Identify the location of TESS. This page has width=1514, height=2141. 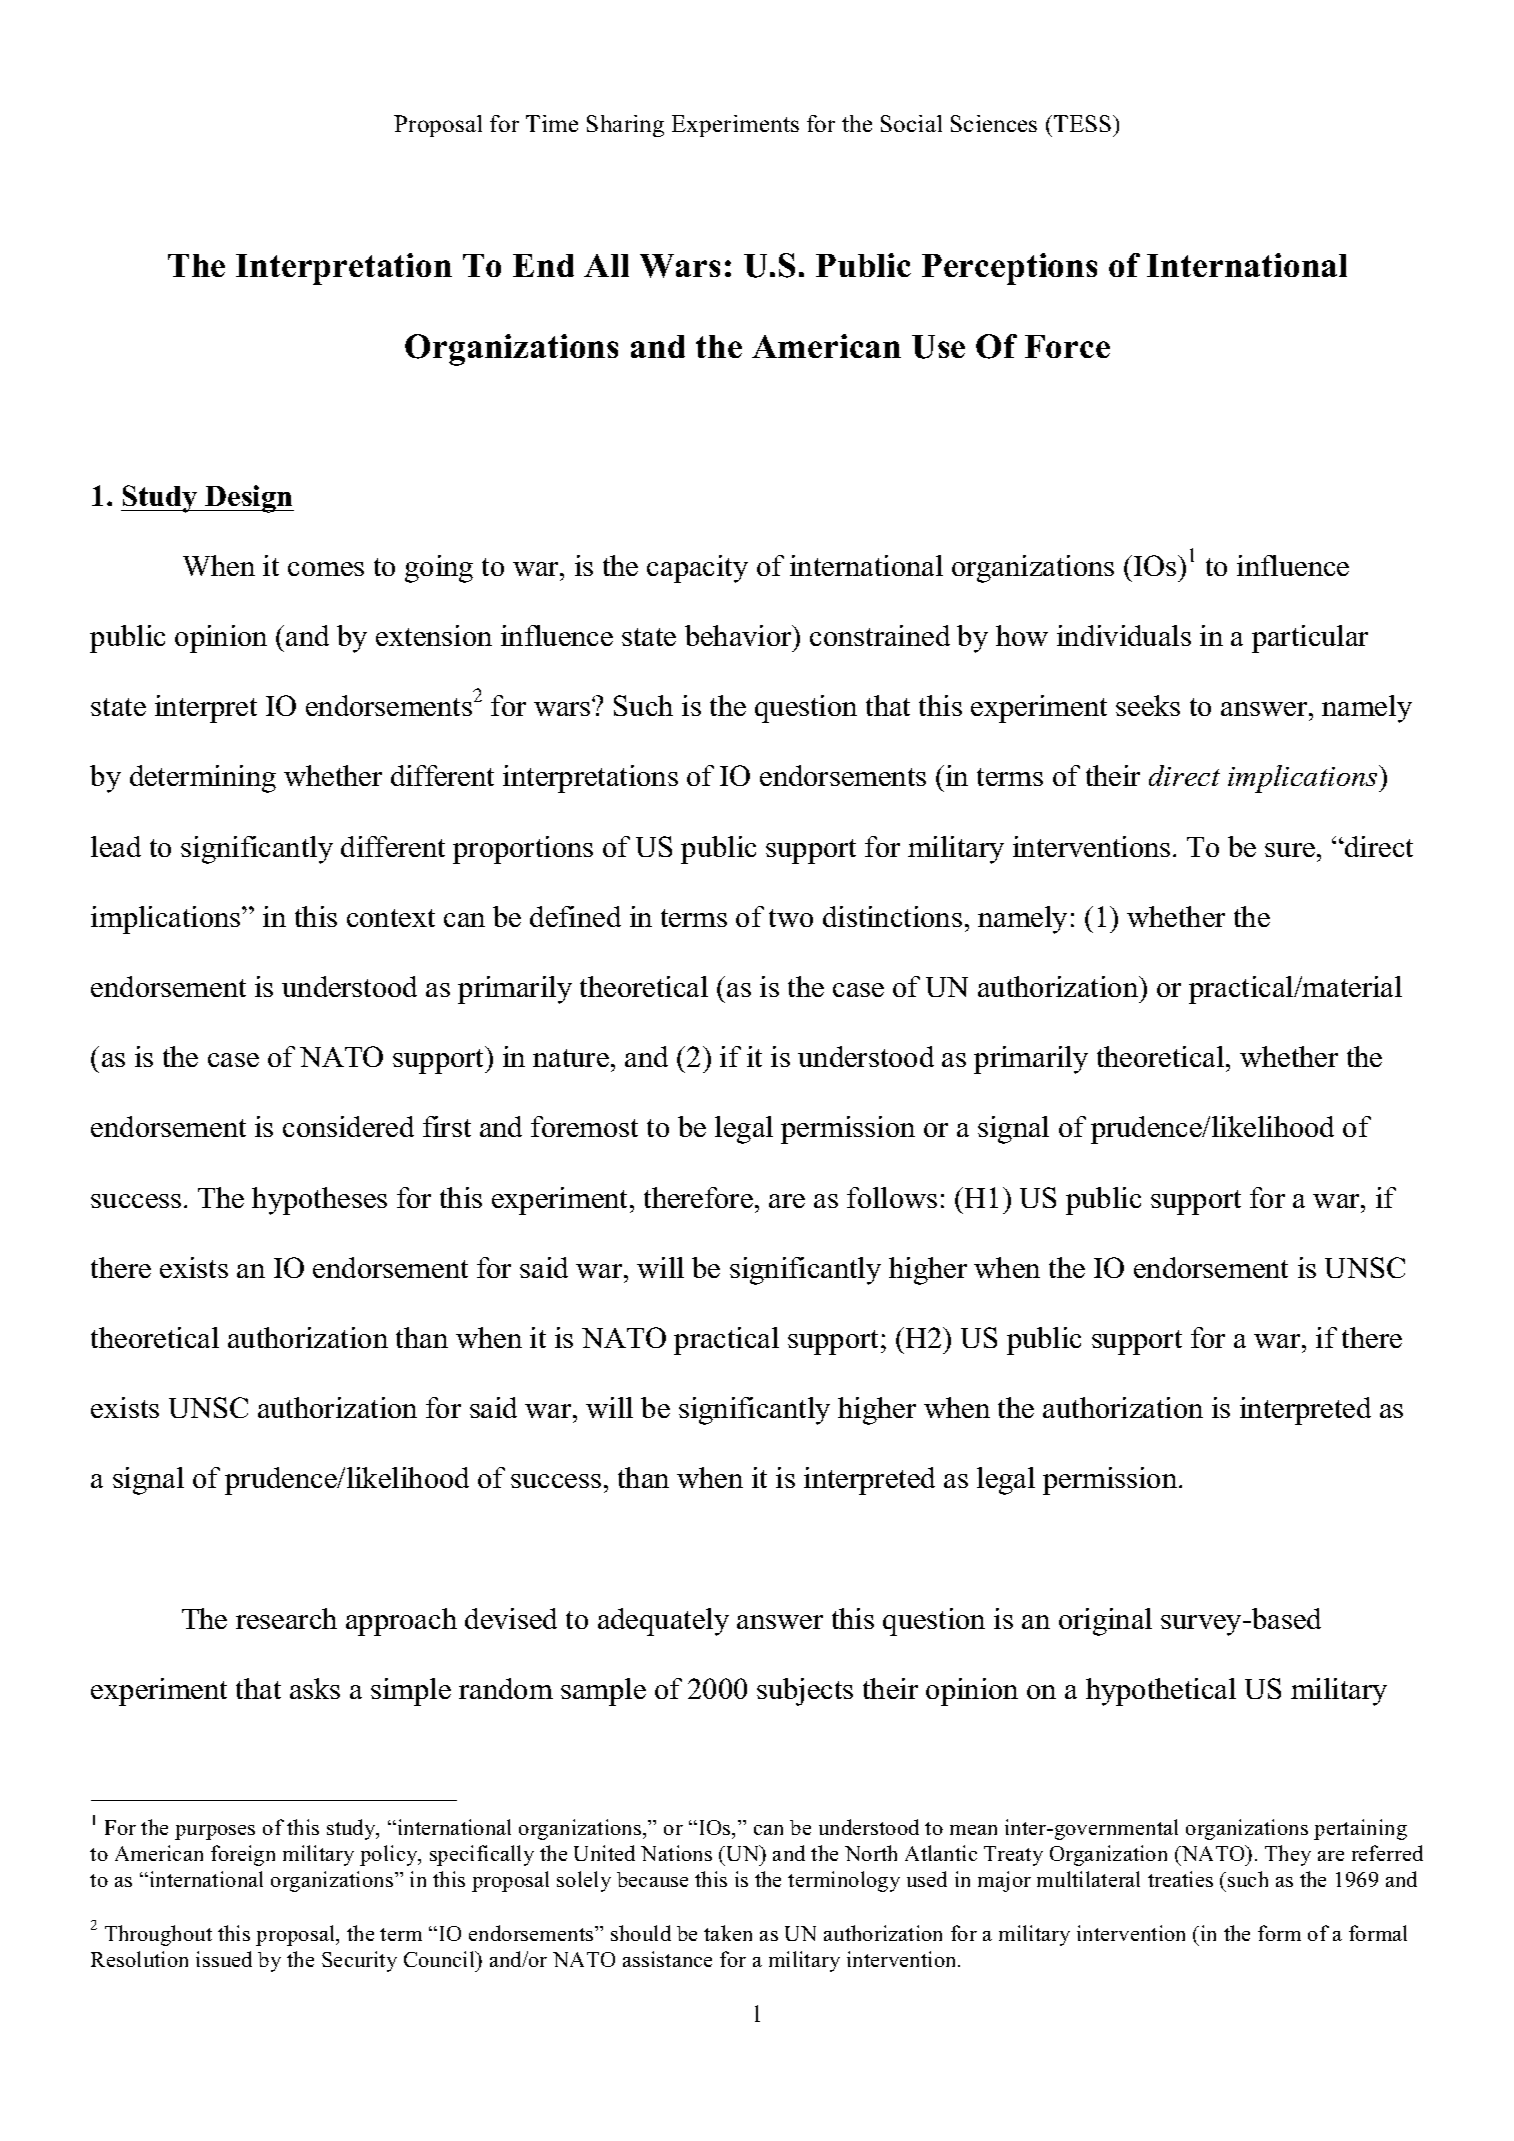
(1084, 123).
